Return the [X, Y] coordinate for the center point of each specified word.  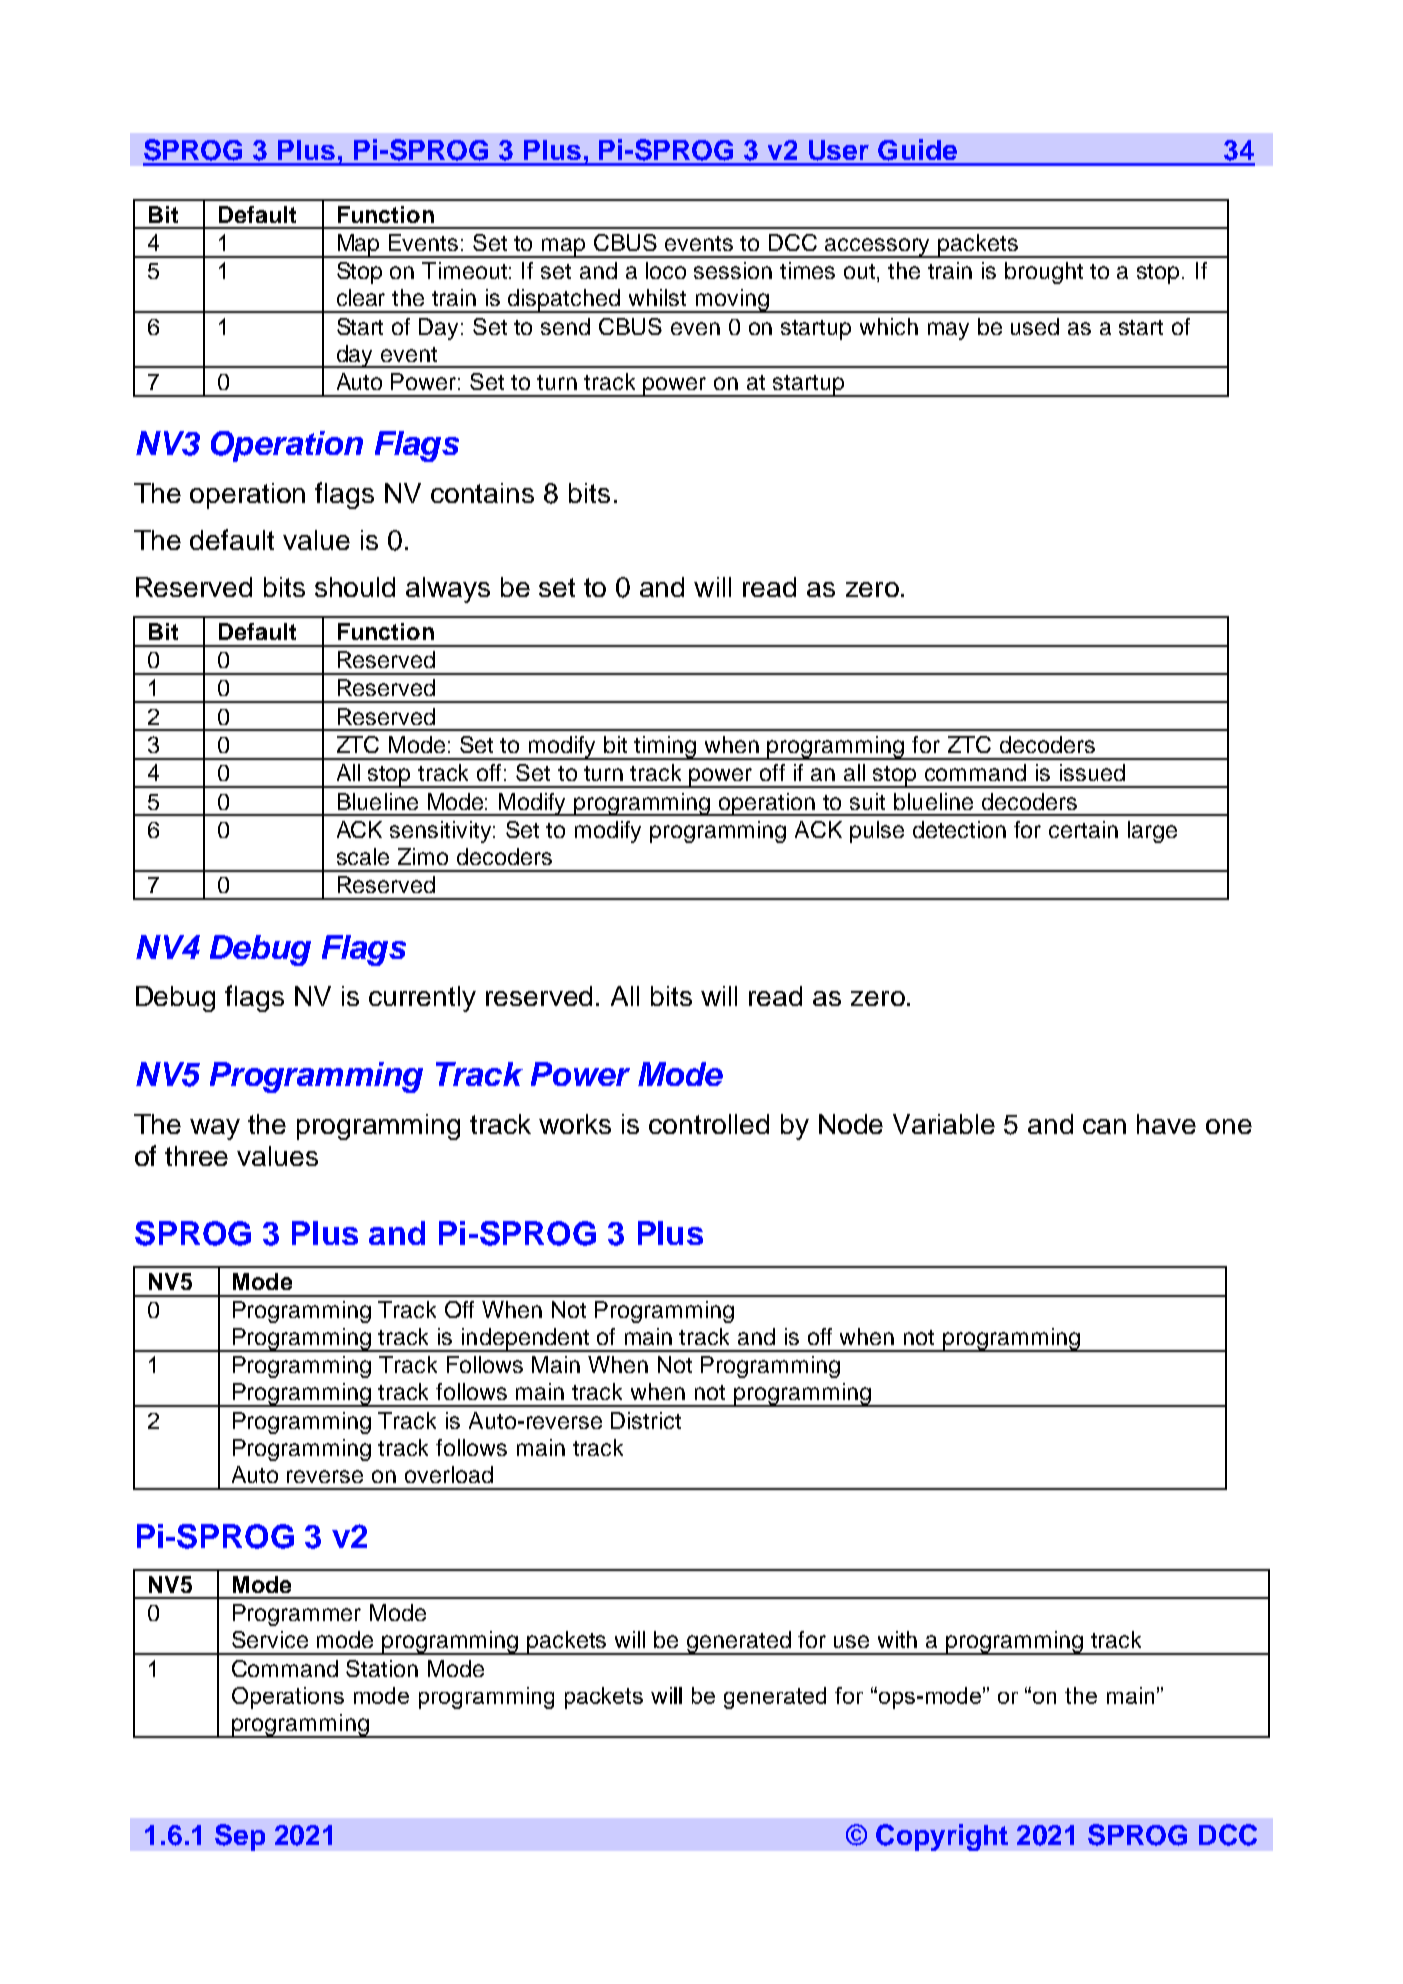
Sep [240, 1837]
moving [732, 301]
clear [361, 297]
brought [1044, 273]
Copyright [942, 1837]
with [897, 1639]
